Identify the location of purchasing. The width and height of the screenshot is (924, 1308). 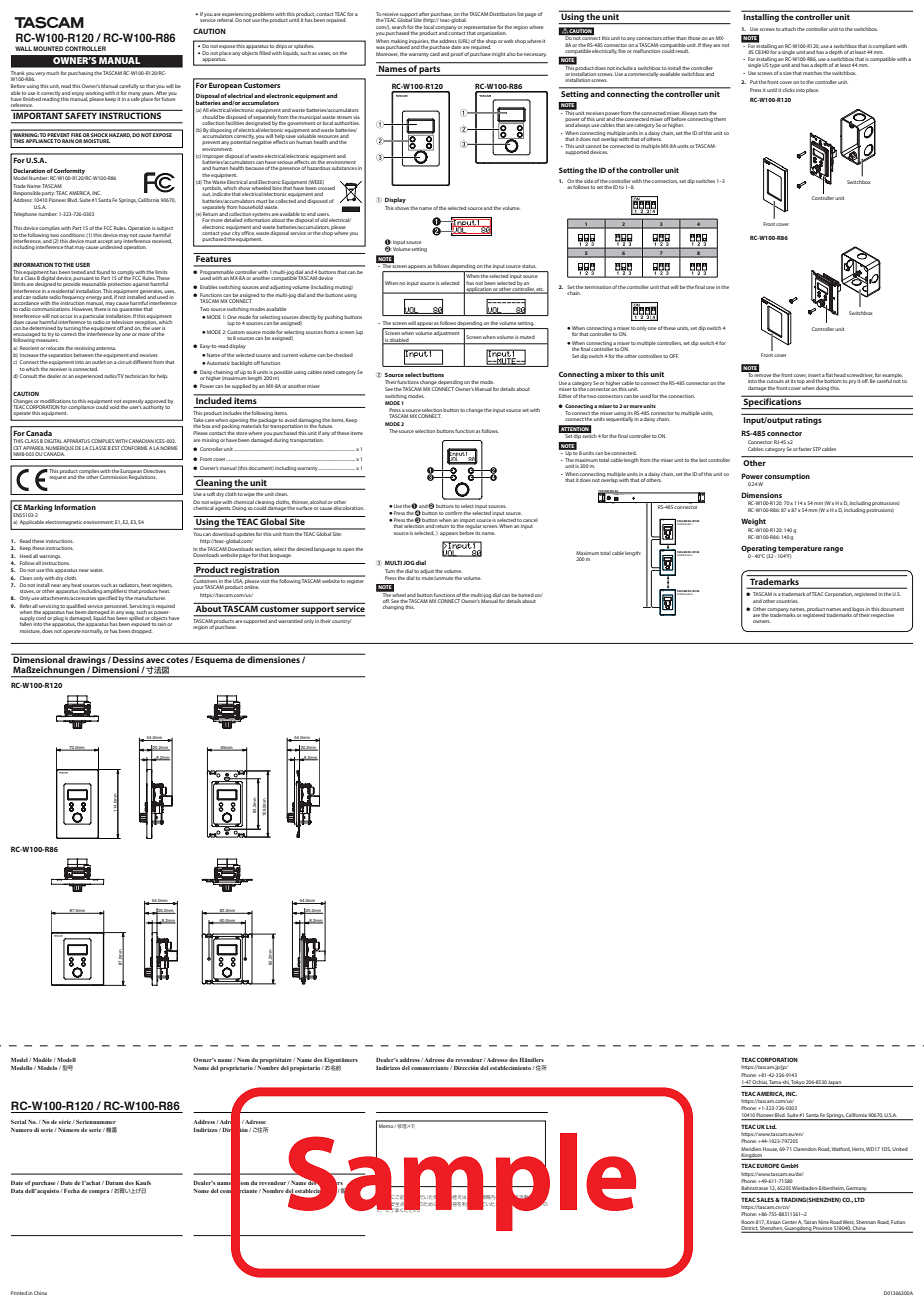
(80, 73).
